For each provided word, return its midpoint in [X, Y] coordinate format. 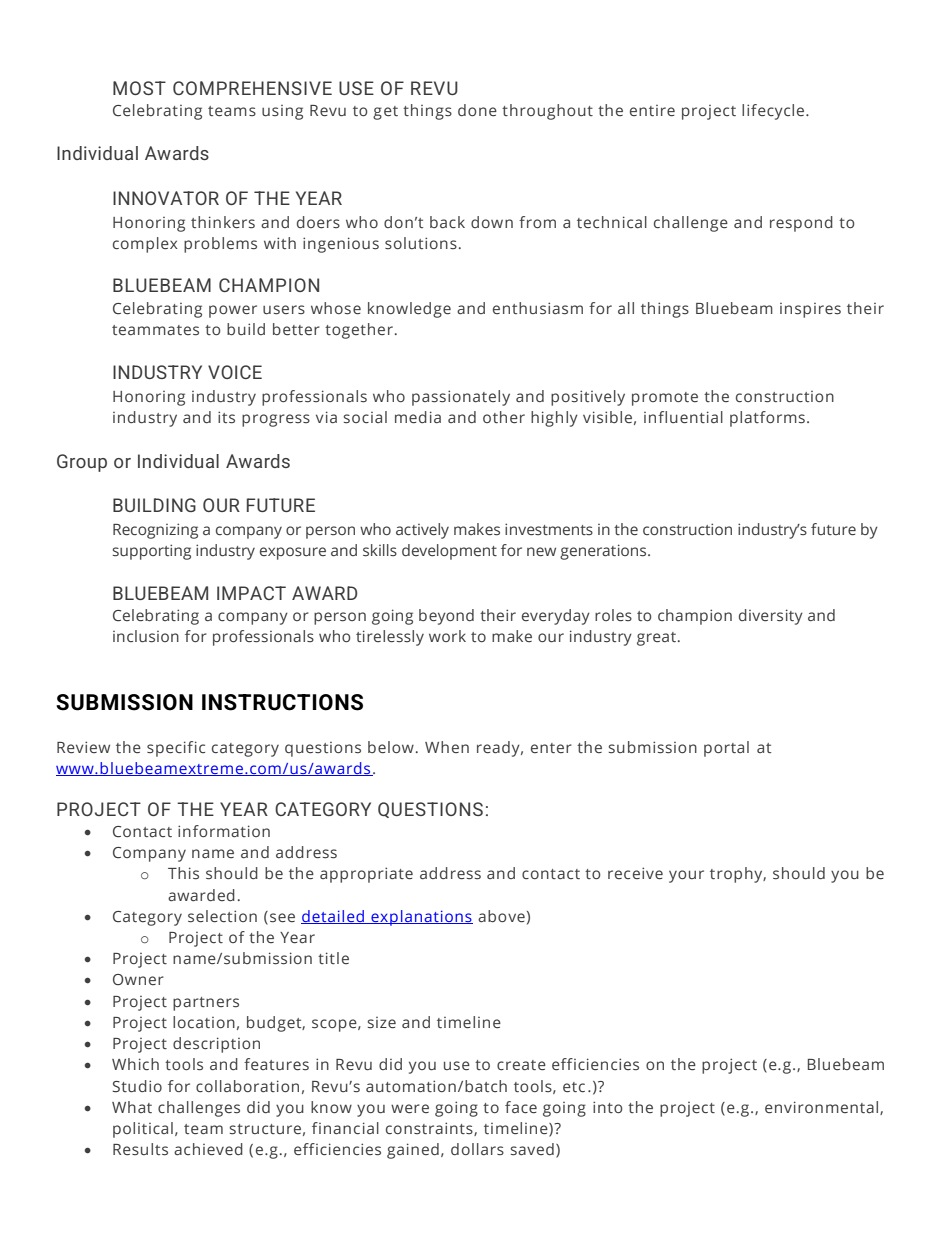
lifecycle [774, 112]
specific [176, 749]
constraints [430, 1129]
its [226, 417]
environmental [823, 1108]
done [477, 110]
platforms [767, 419]
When [447, 747]
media [418, 417]
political [143, 1130]
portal [726, 749]
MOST [139, 88]
